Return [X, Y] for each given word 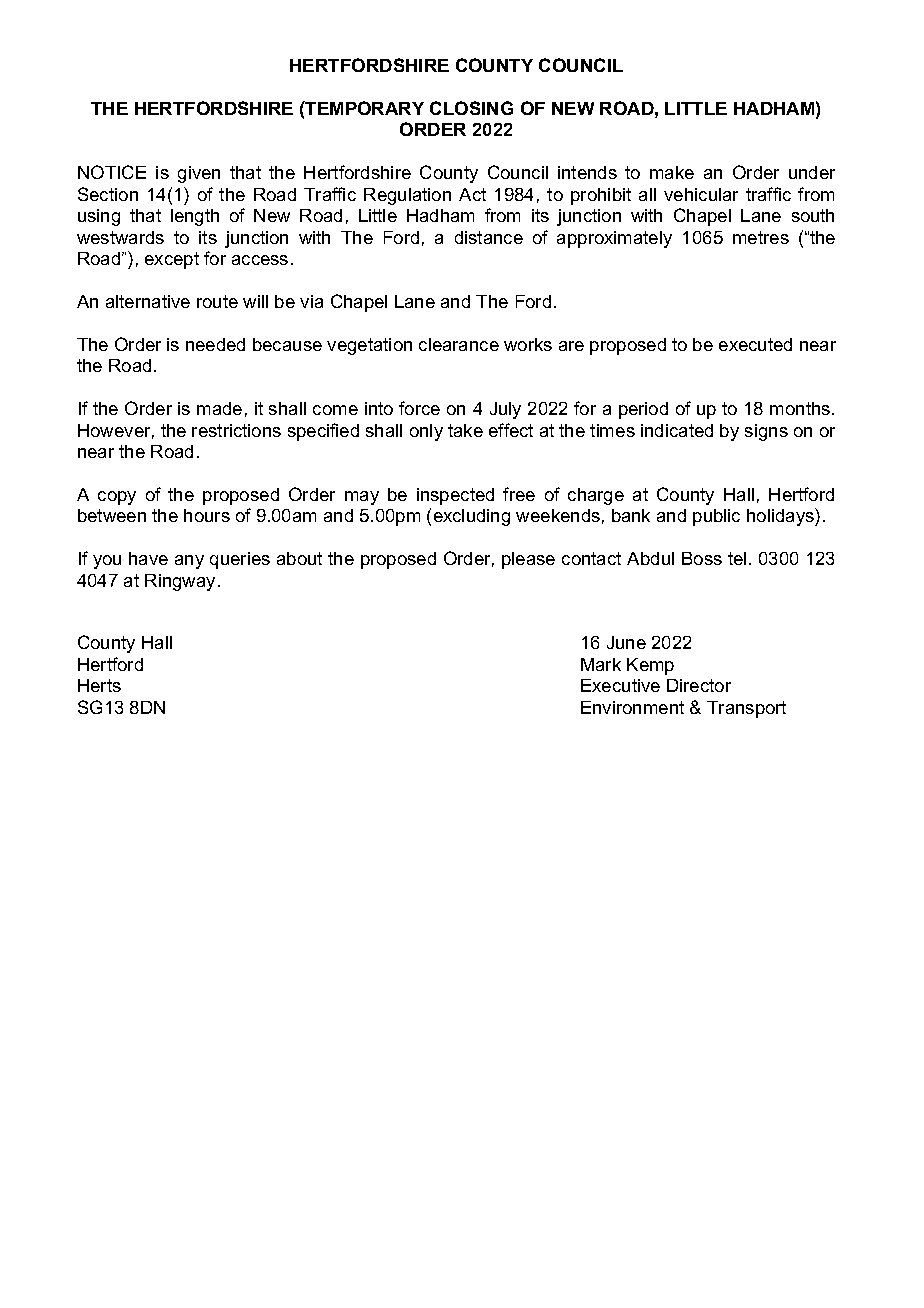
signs [766, 432]
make [672, 172]
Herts [99, 685]
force [419, 408]
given [199, 174]
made [219, 408]
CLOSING [471, 108]
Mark [601, 664]
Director [699, 685]
